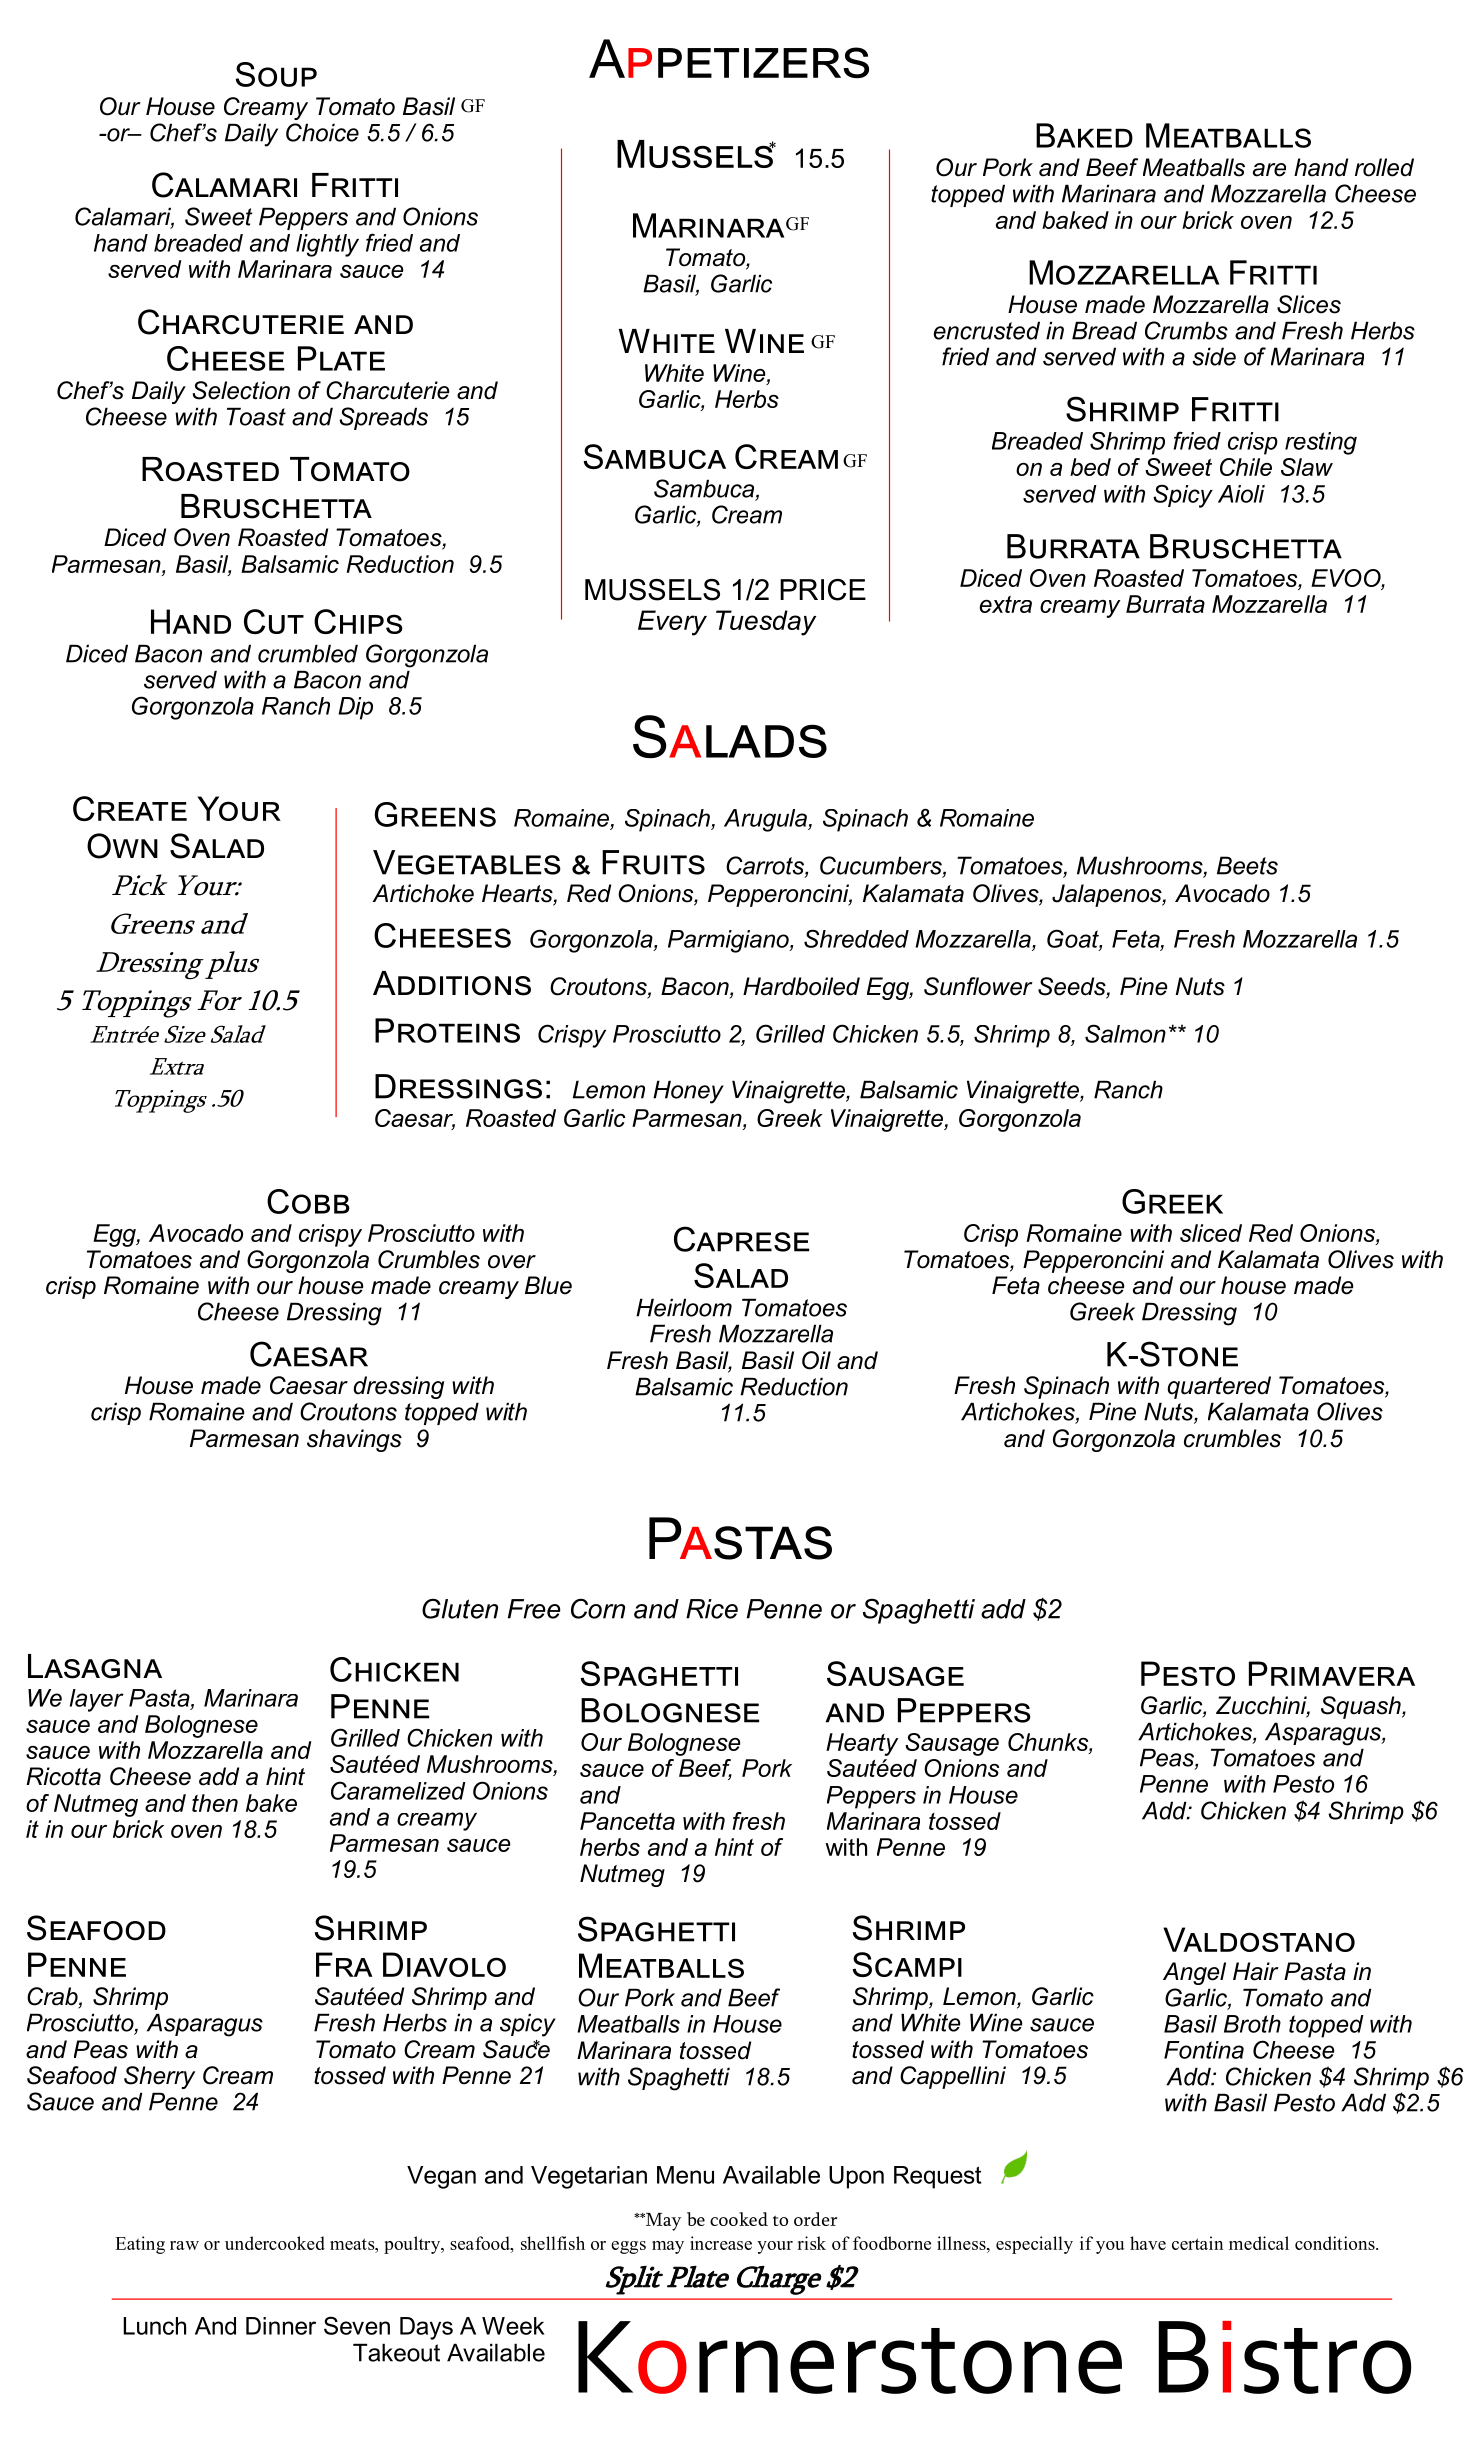 This screenshot has height=2439, width=1481. What do you see at coordinates (184, 2245) in the screenshot?
I see `raw` at bounding box center [184, 2245].
